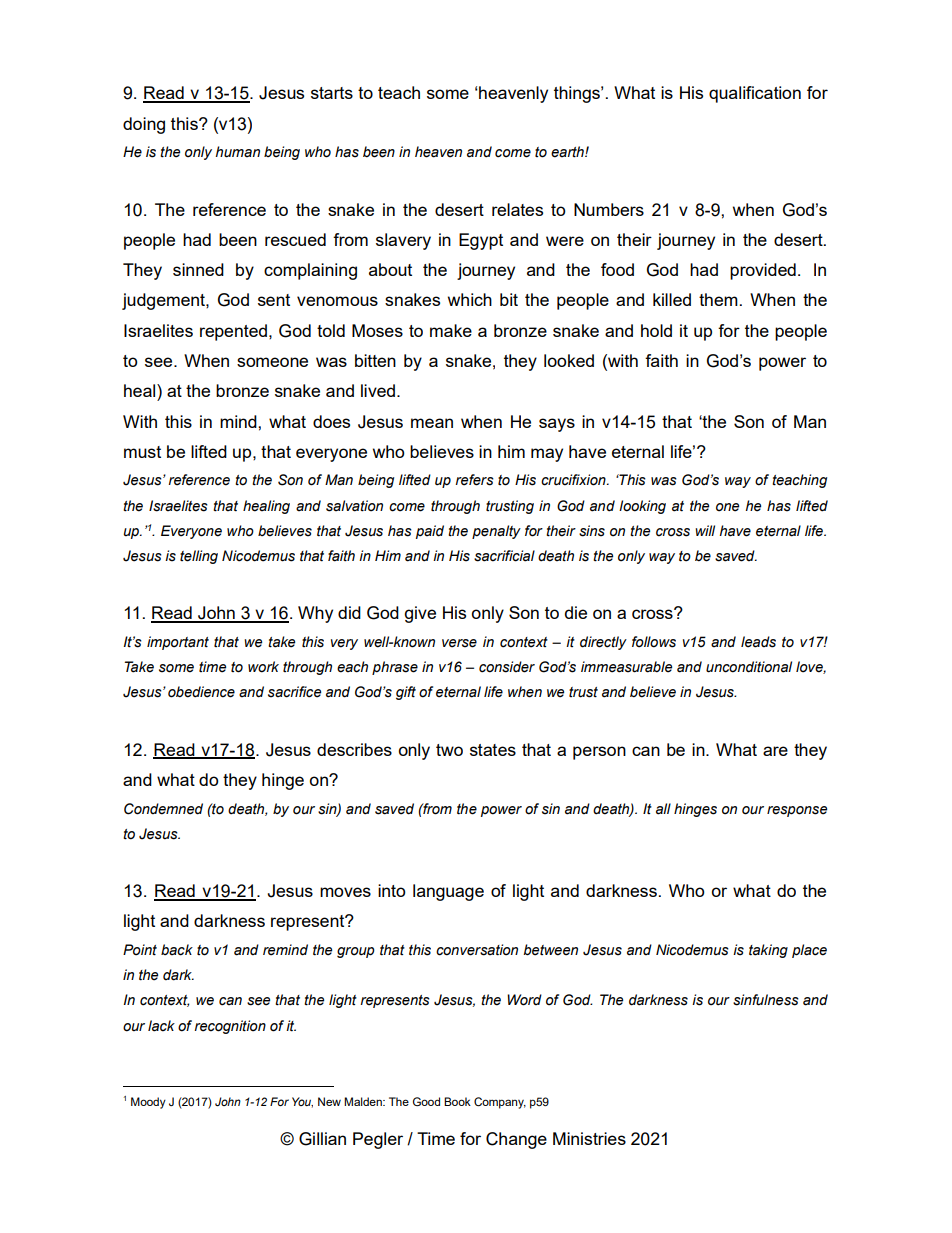 The width and height of the document is (952, 1233). What do you see at coordinates (755, 94) in the document?
I see `qualification` at bounding box center [755, 94].
